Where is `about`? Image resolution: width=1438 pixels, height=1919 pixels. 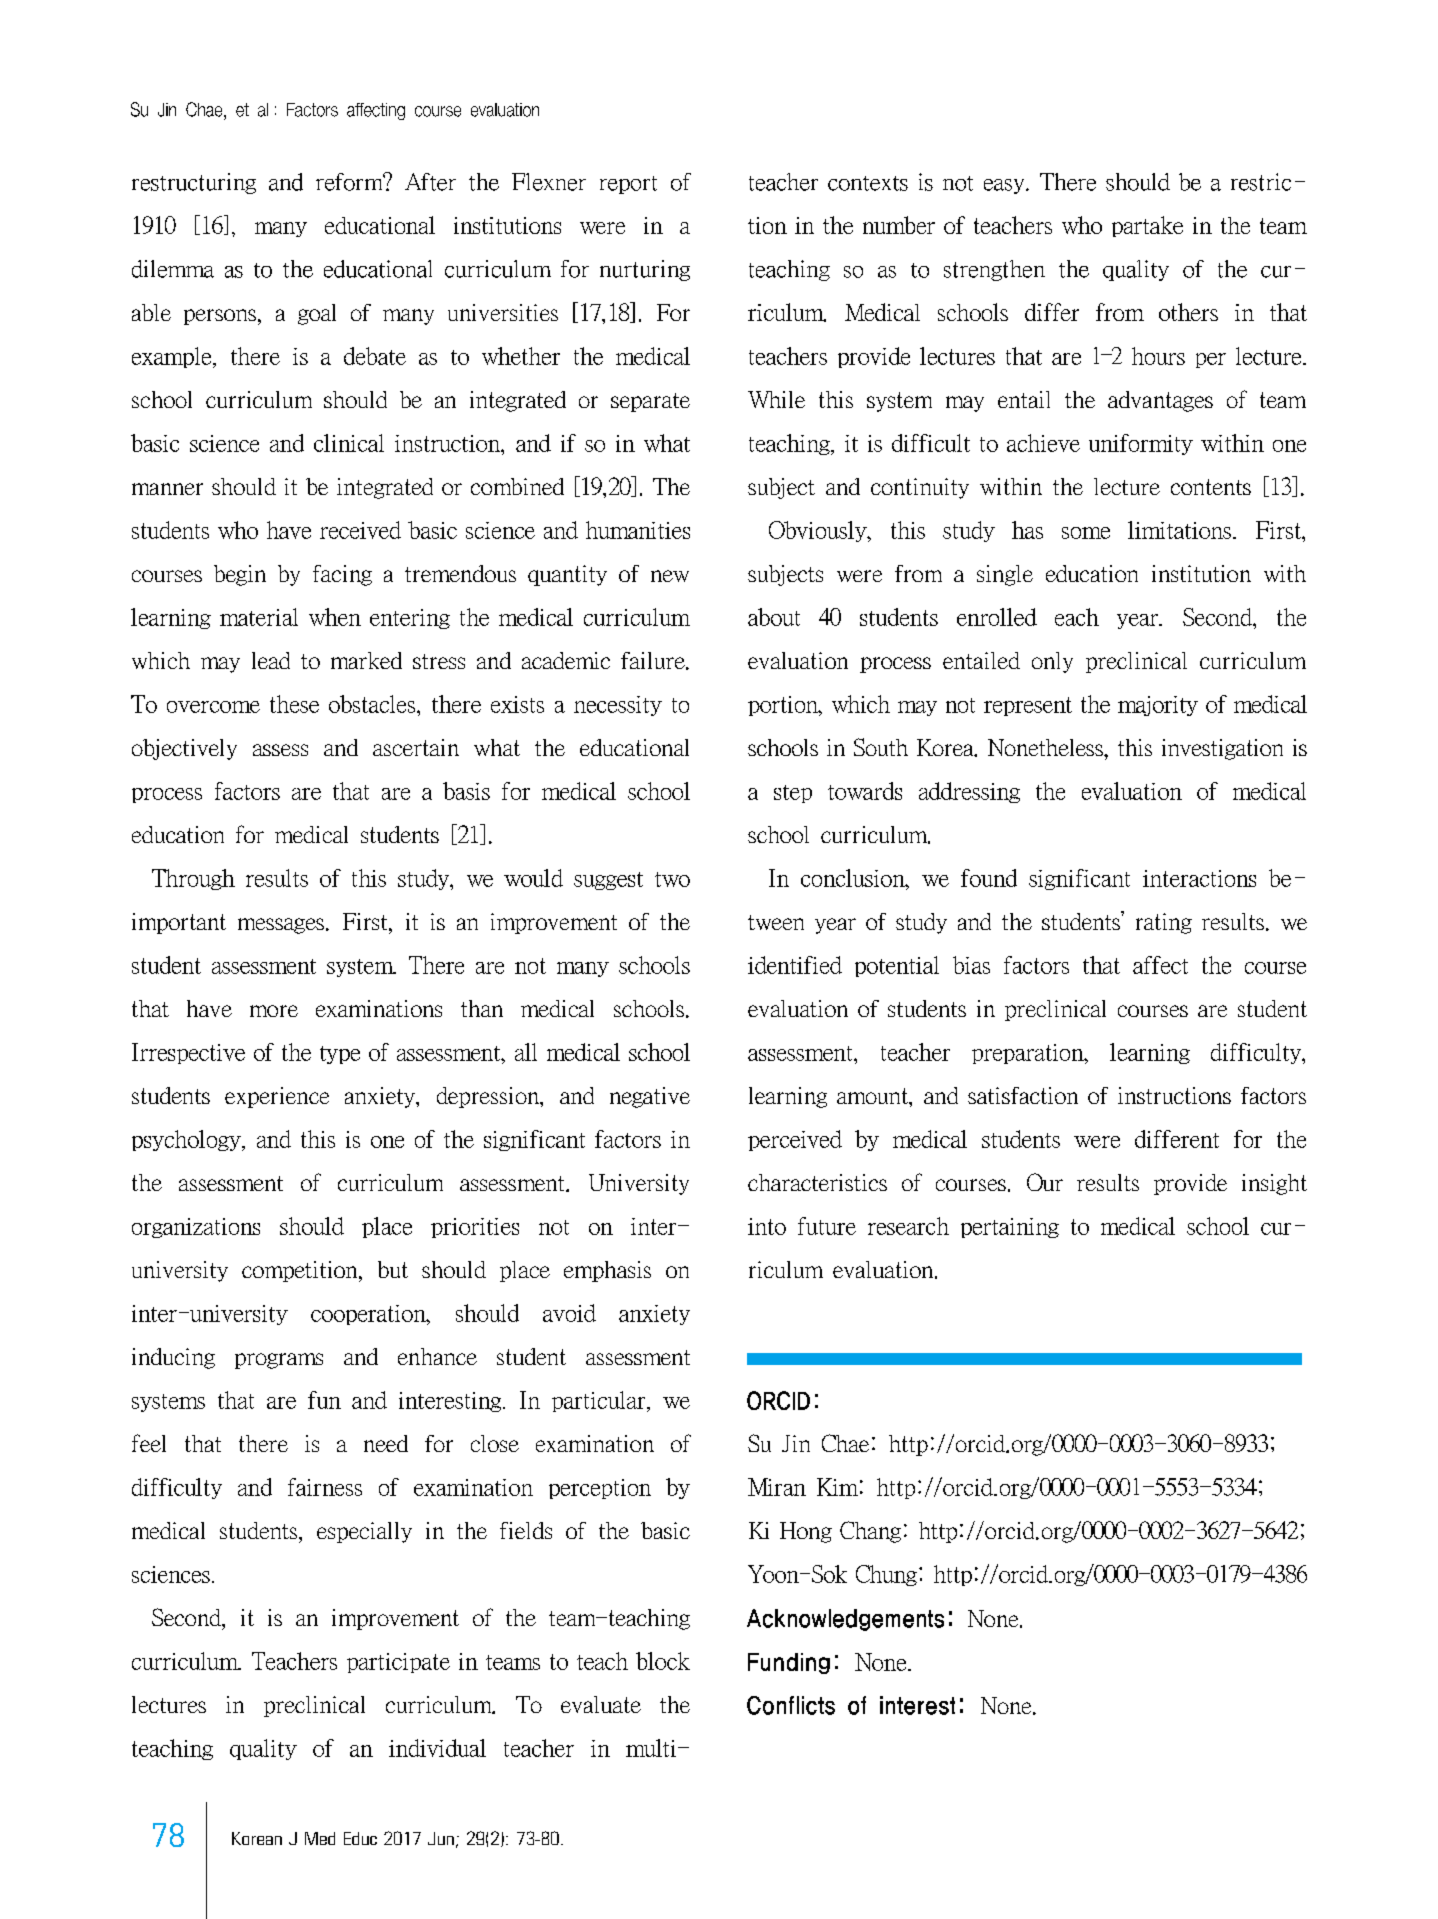 about is located at coordinates (774, 617).
